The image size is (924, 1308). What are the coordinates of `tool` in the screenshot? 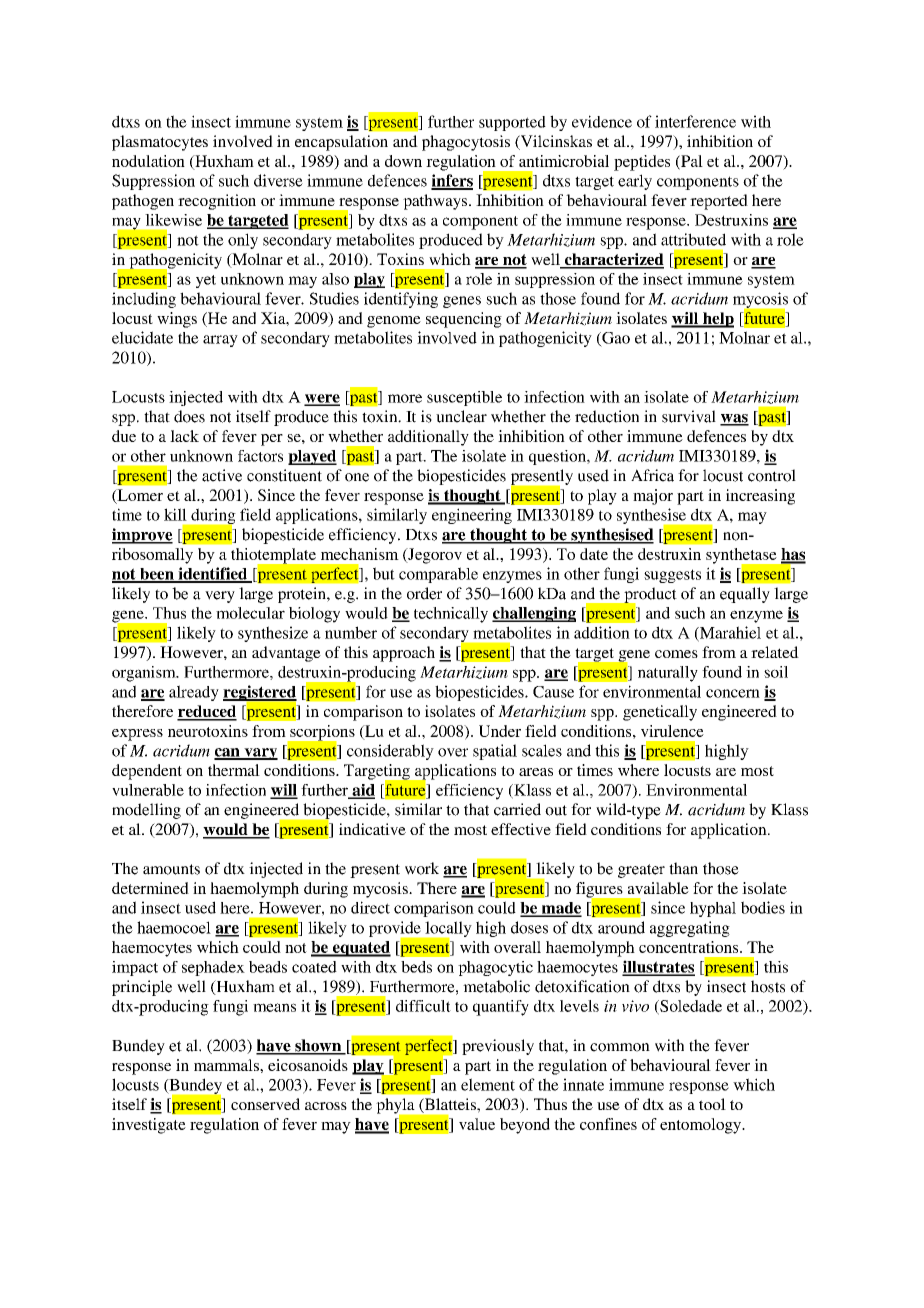 It's located at (712, 1104).
